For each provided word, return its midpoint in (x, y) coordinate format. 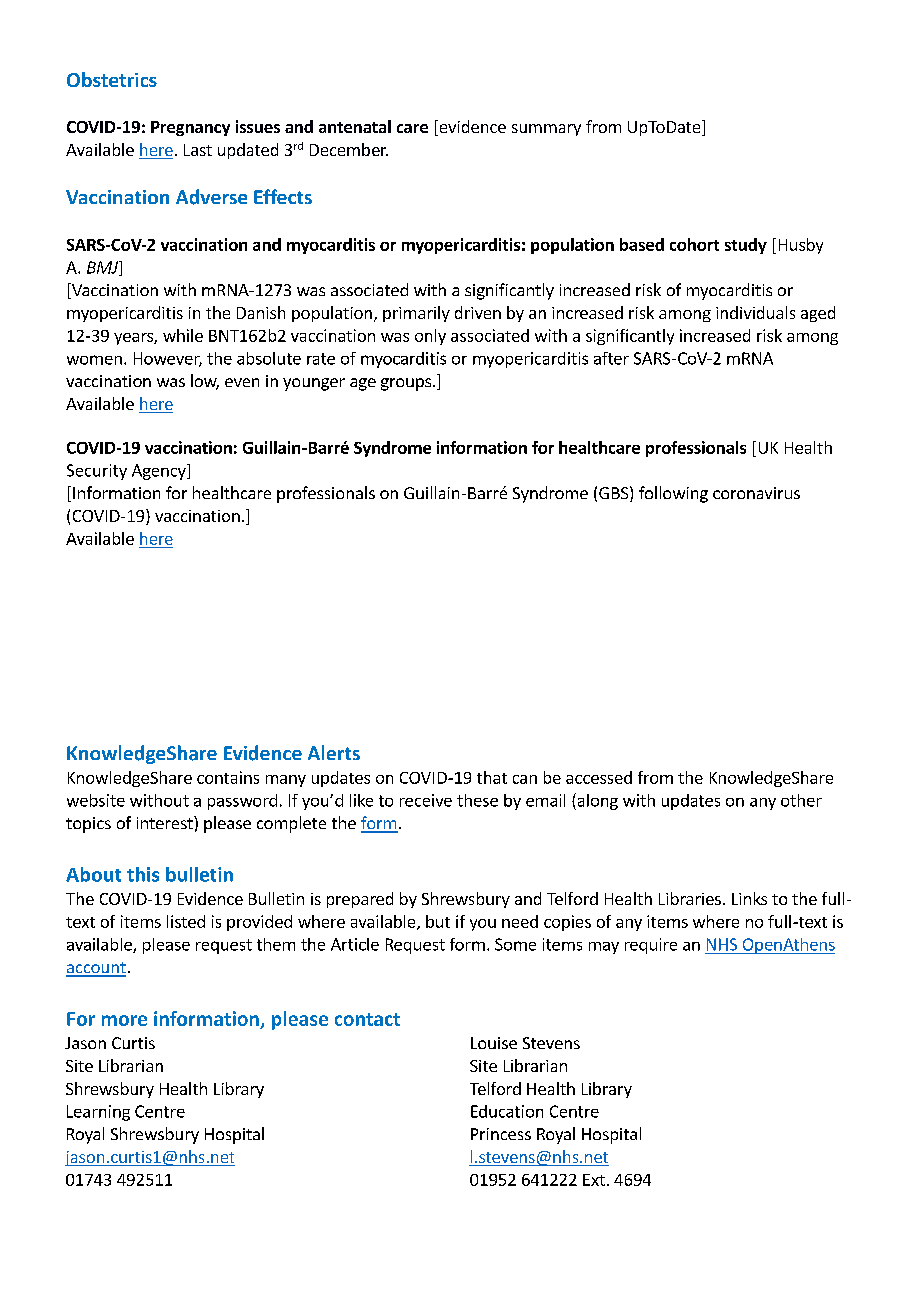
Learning (98, 1113)
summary (546, 130)
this (143, 874)
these (477, 800)
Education (507, 1111)
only (430, 337)
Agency (160, 472)
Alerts (334, 752)
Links (749, 898)
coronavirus (756, 493)
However (168, 359)
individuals (755, 312)
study (746, 246)
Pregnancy (190, 128)
